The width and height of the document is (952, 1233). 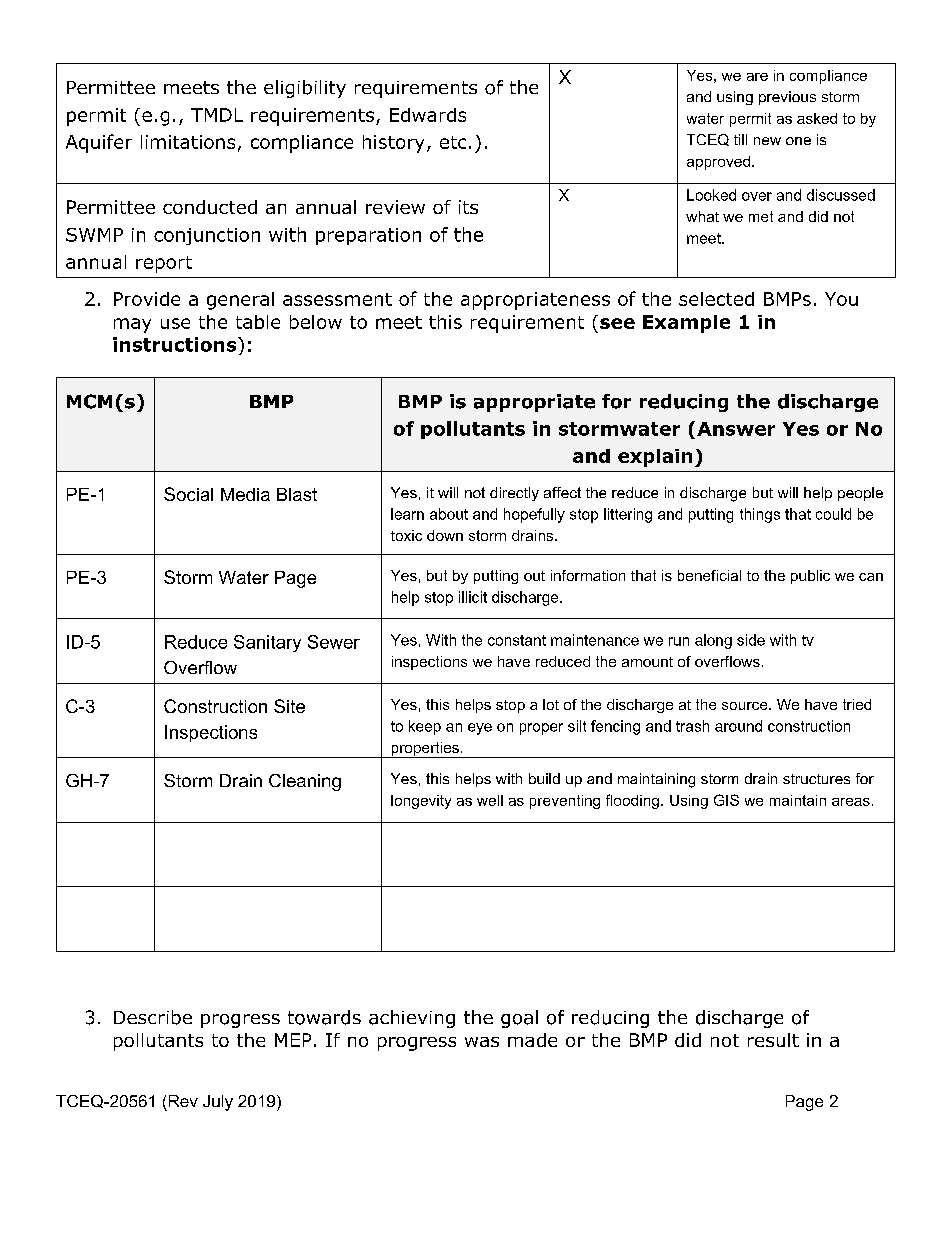 What do you see at coordinates (773, 1040) in the document?
I see `result` at bounding box center [773, 1040].
